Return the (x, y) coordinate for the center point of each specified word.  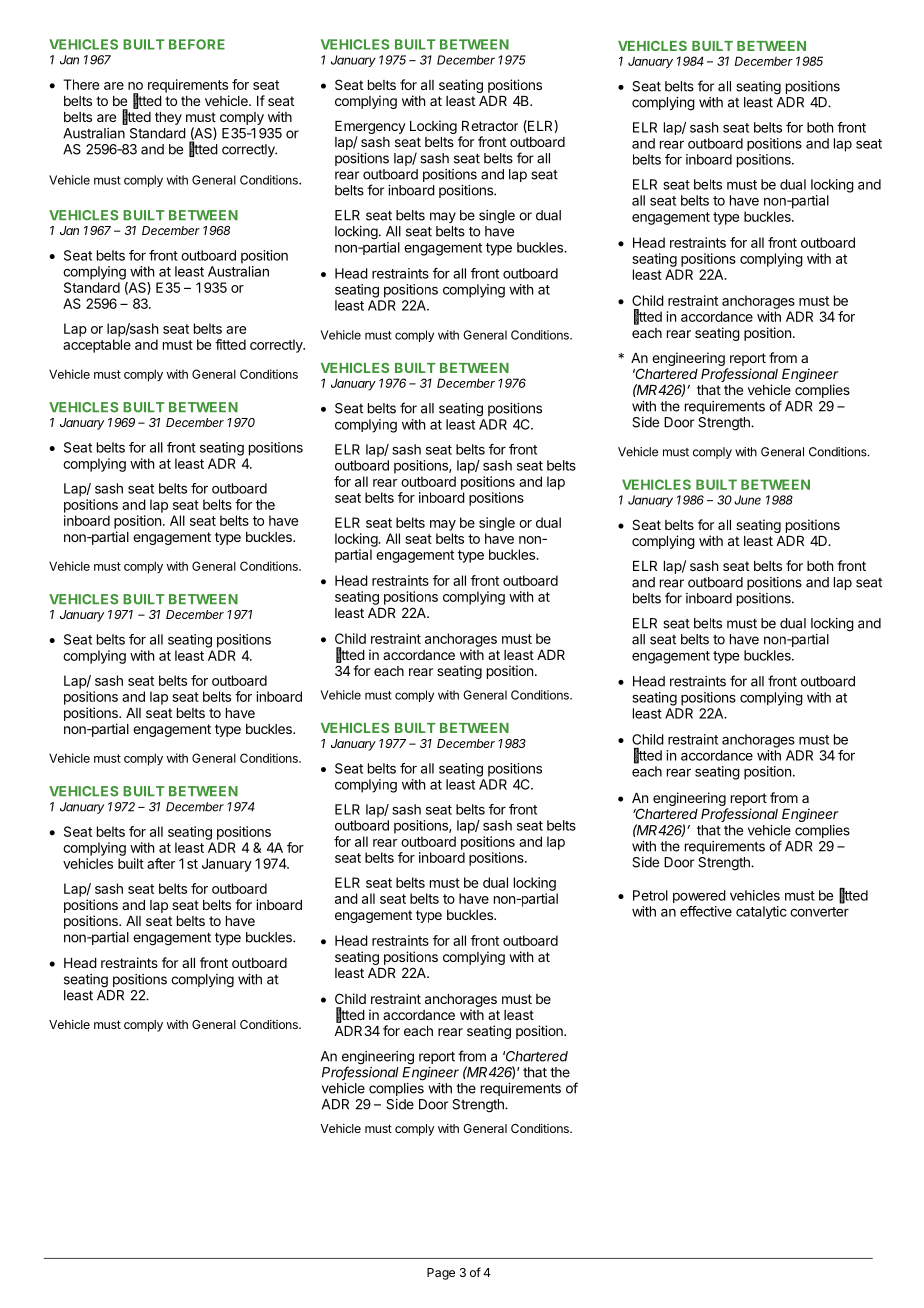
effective (706, 911)
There (81, 84)
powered (699, 896)
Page (441, 1274)
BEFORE (197, 44)
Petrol (650, 895)
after (161, 863)
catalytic (761, 912)
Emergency (370, 129)
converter (819, 912)
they (168, 118)
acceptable (97, 346)
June (747, 500)
